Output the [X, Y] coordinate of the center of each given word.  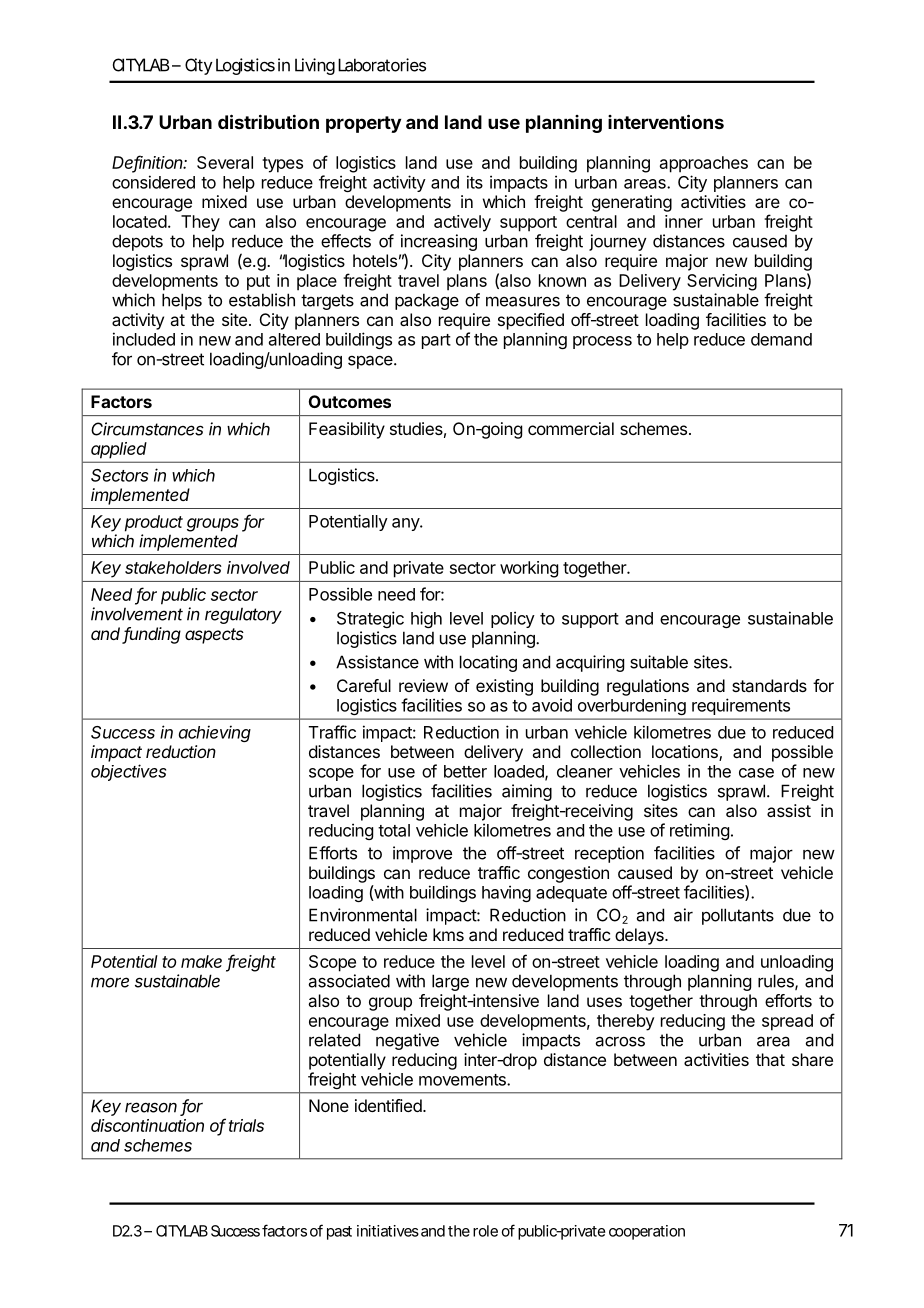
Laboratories [382, 65]
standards [769, 685]
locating [488, 663]
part [436, 341]
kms [448, 934]
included [144, 339]
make [201, 961]
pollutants [738, 916]
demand [781, 339]
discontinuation [147, 1125]
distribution [268, 121]
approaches [704, 164]
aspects [214, 636]
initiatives [388, 1231]
